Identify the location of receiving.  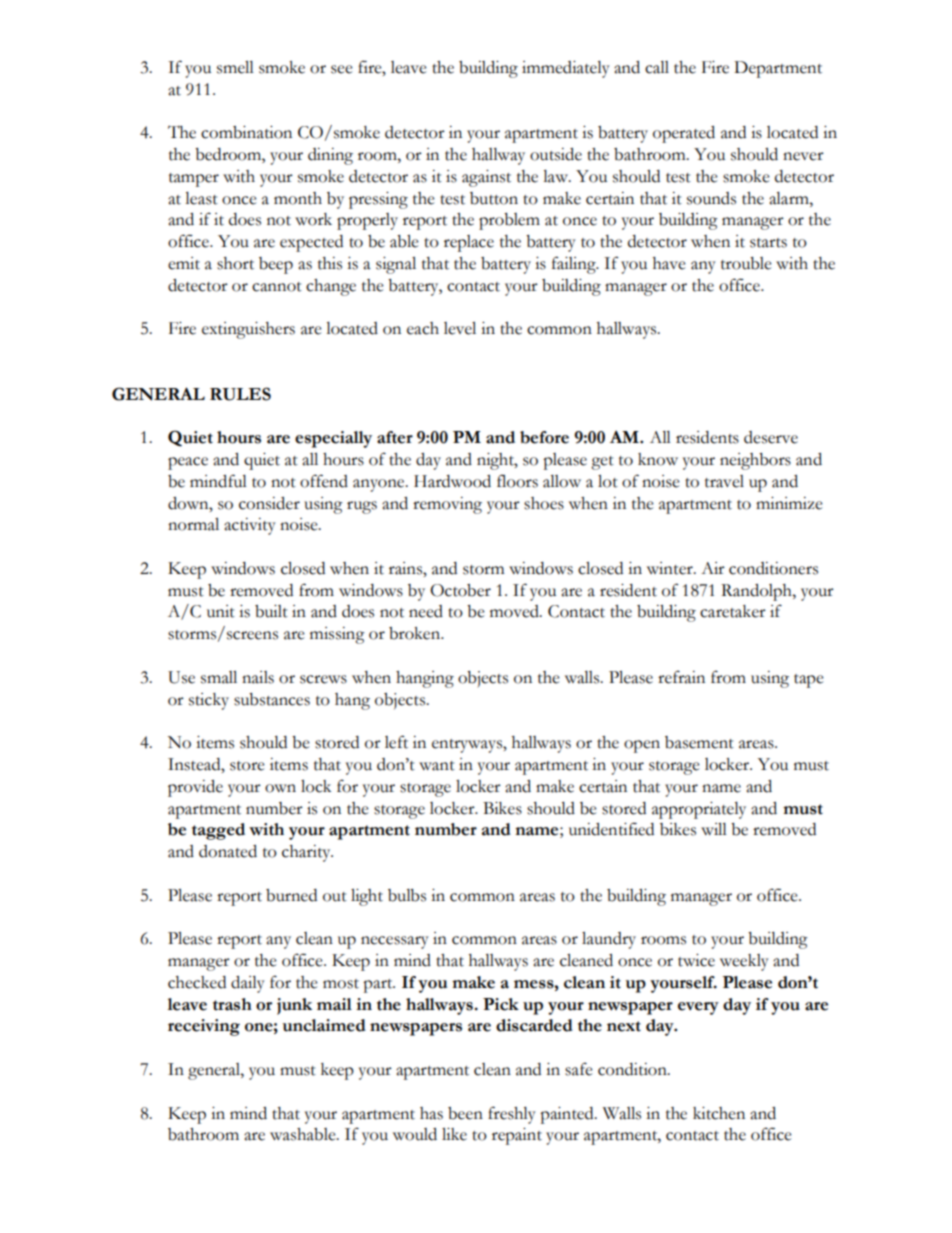
(204, 1027).
